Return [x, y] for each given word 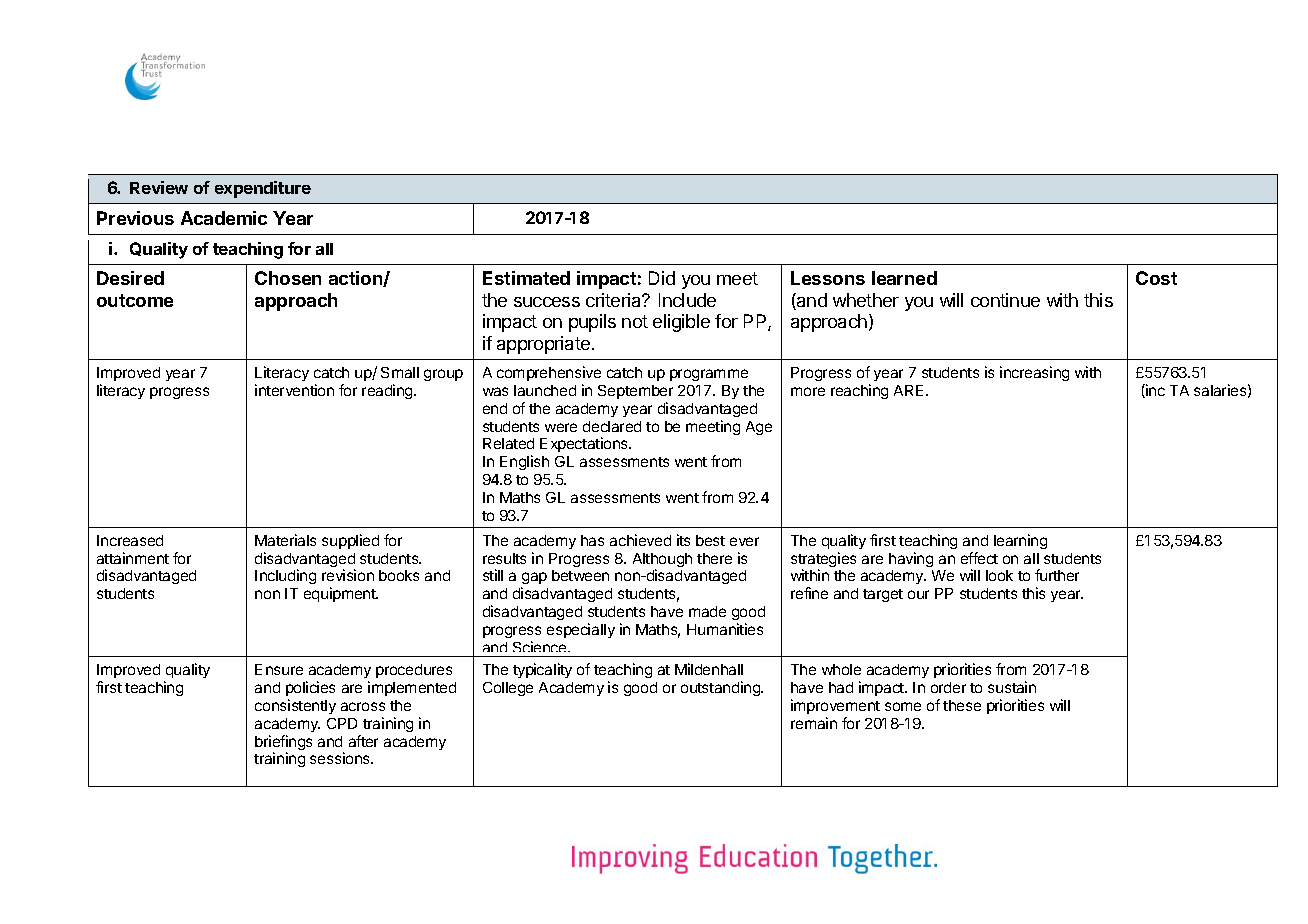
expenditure [263, 189]
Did [662, 278]
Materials [285, 540]
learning [1020, 541]
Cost [1156, 278]
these [962, 705]
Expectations [585, 444]
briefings [283, 744]
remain [814, 723]
